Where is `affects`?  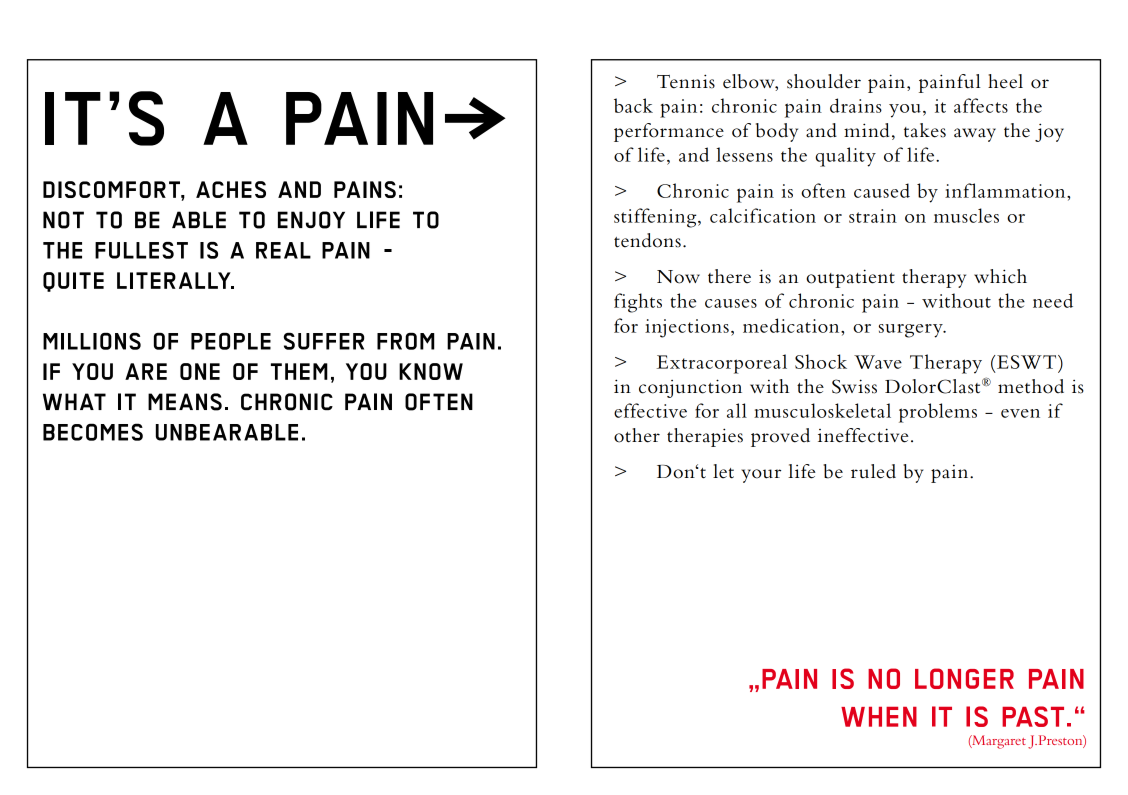 affects is located at coordinates (981, 105).
